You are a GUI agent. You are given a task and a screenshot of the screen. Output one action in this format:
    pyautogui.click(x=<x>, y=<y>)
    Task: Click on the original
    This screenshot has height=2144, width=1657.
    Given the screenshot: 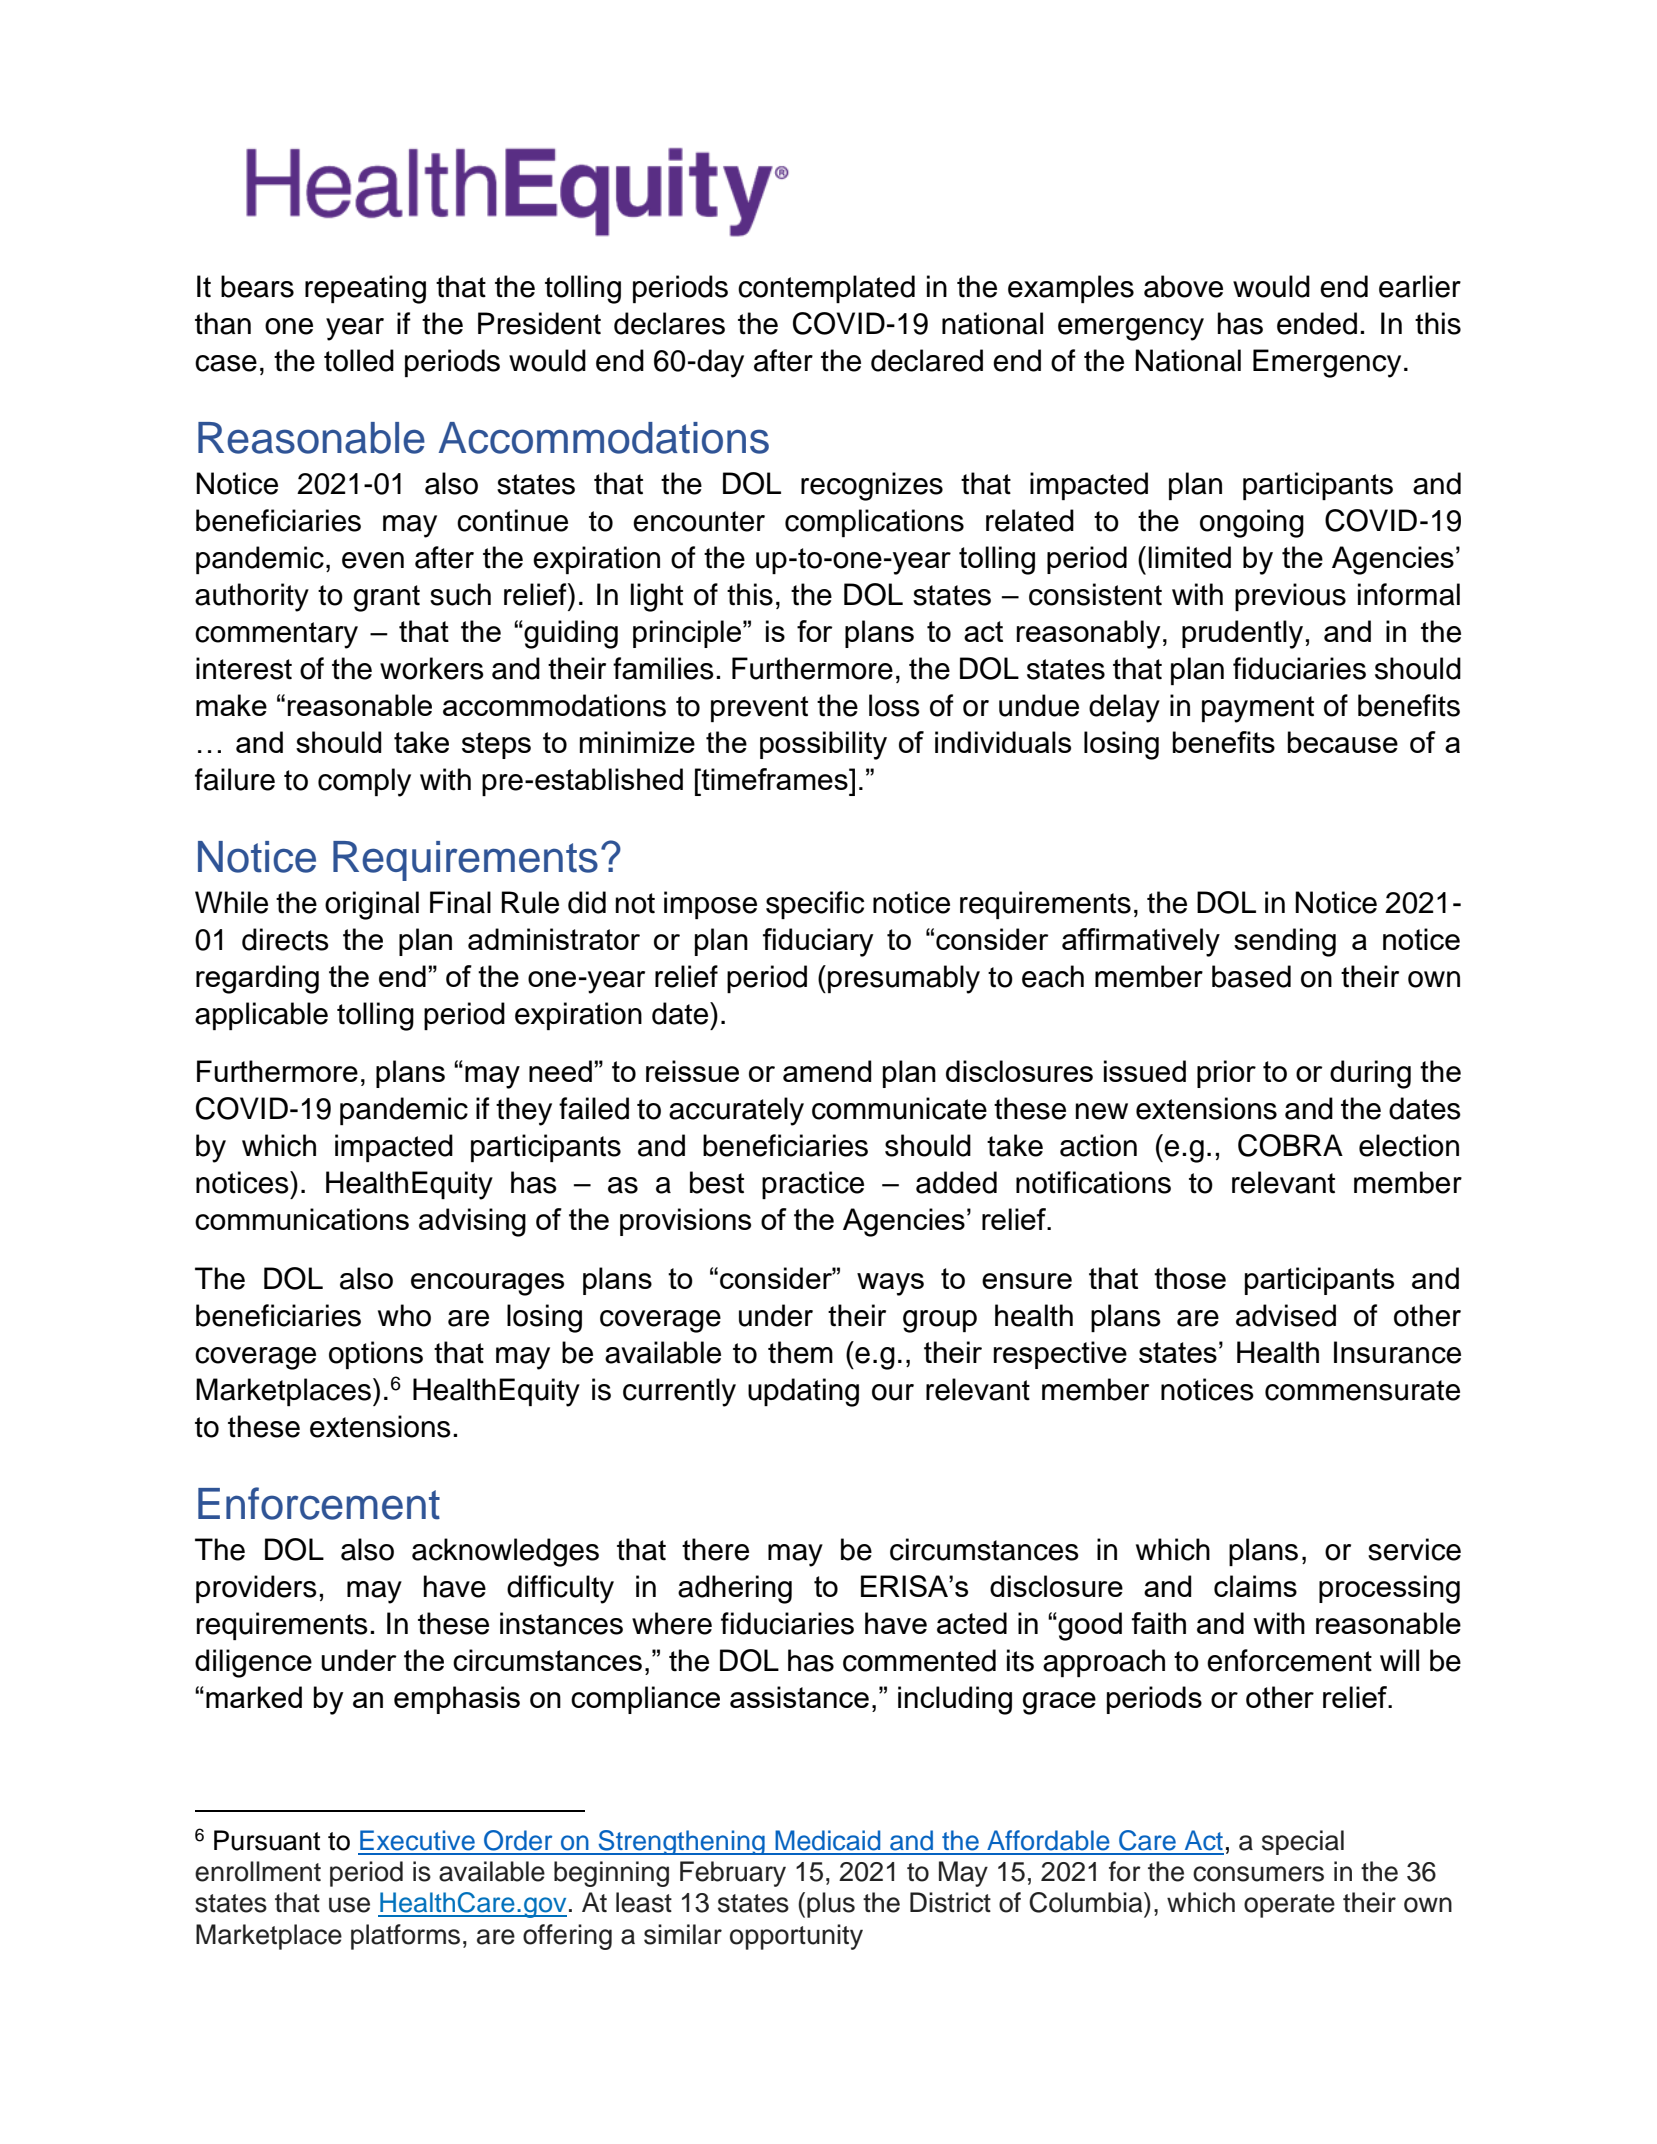 What is the action you would take?
    pyautogui.click(x=372, y=905)
